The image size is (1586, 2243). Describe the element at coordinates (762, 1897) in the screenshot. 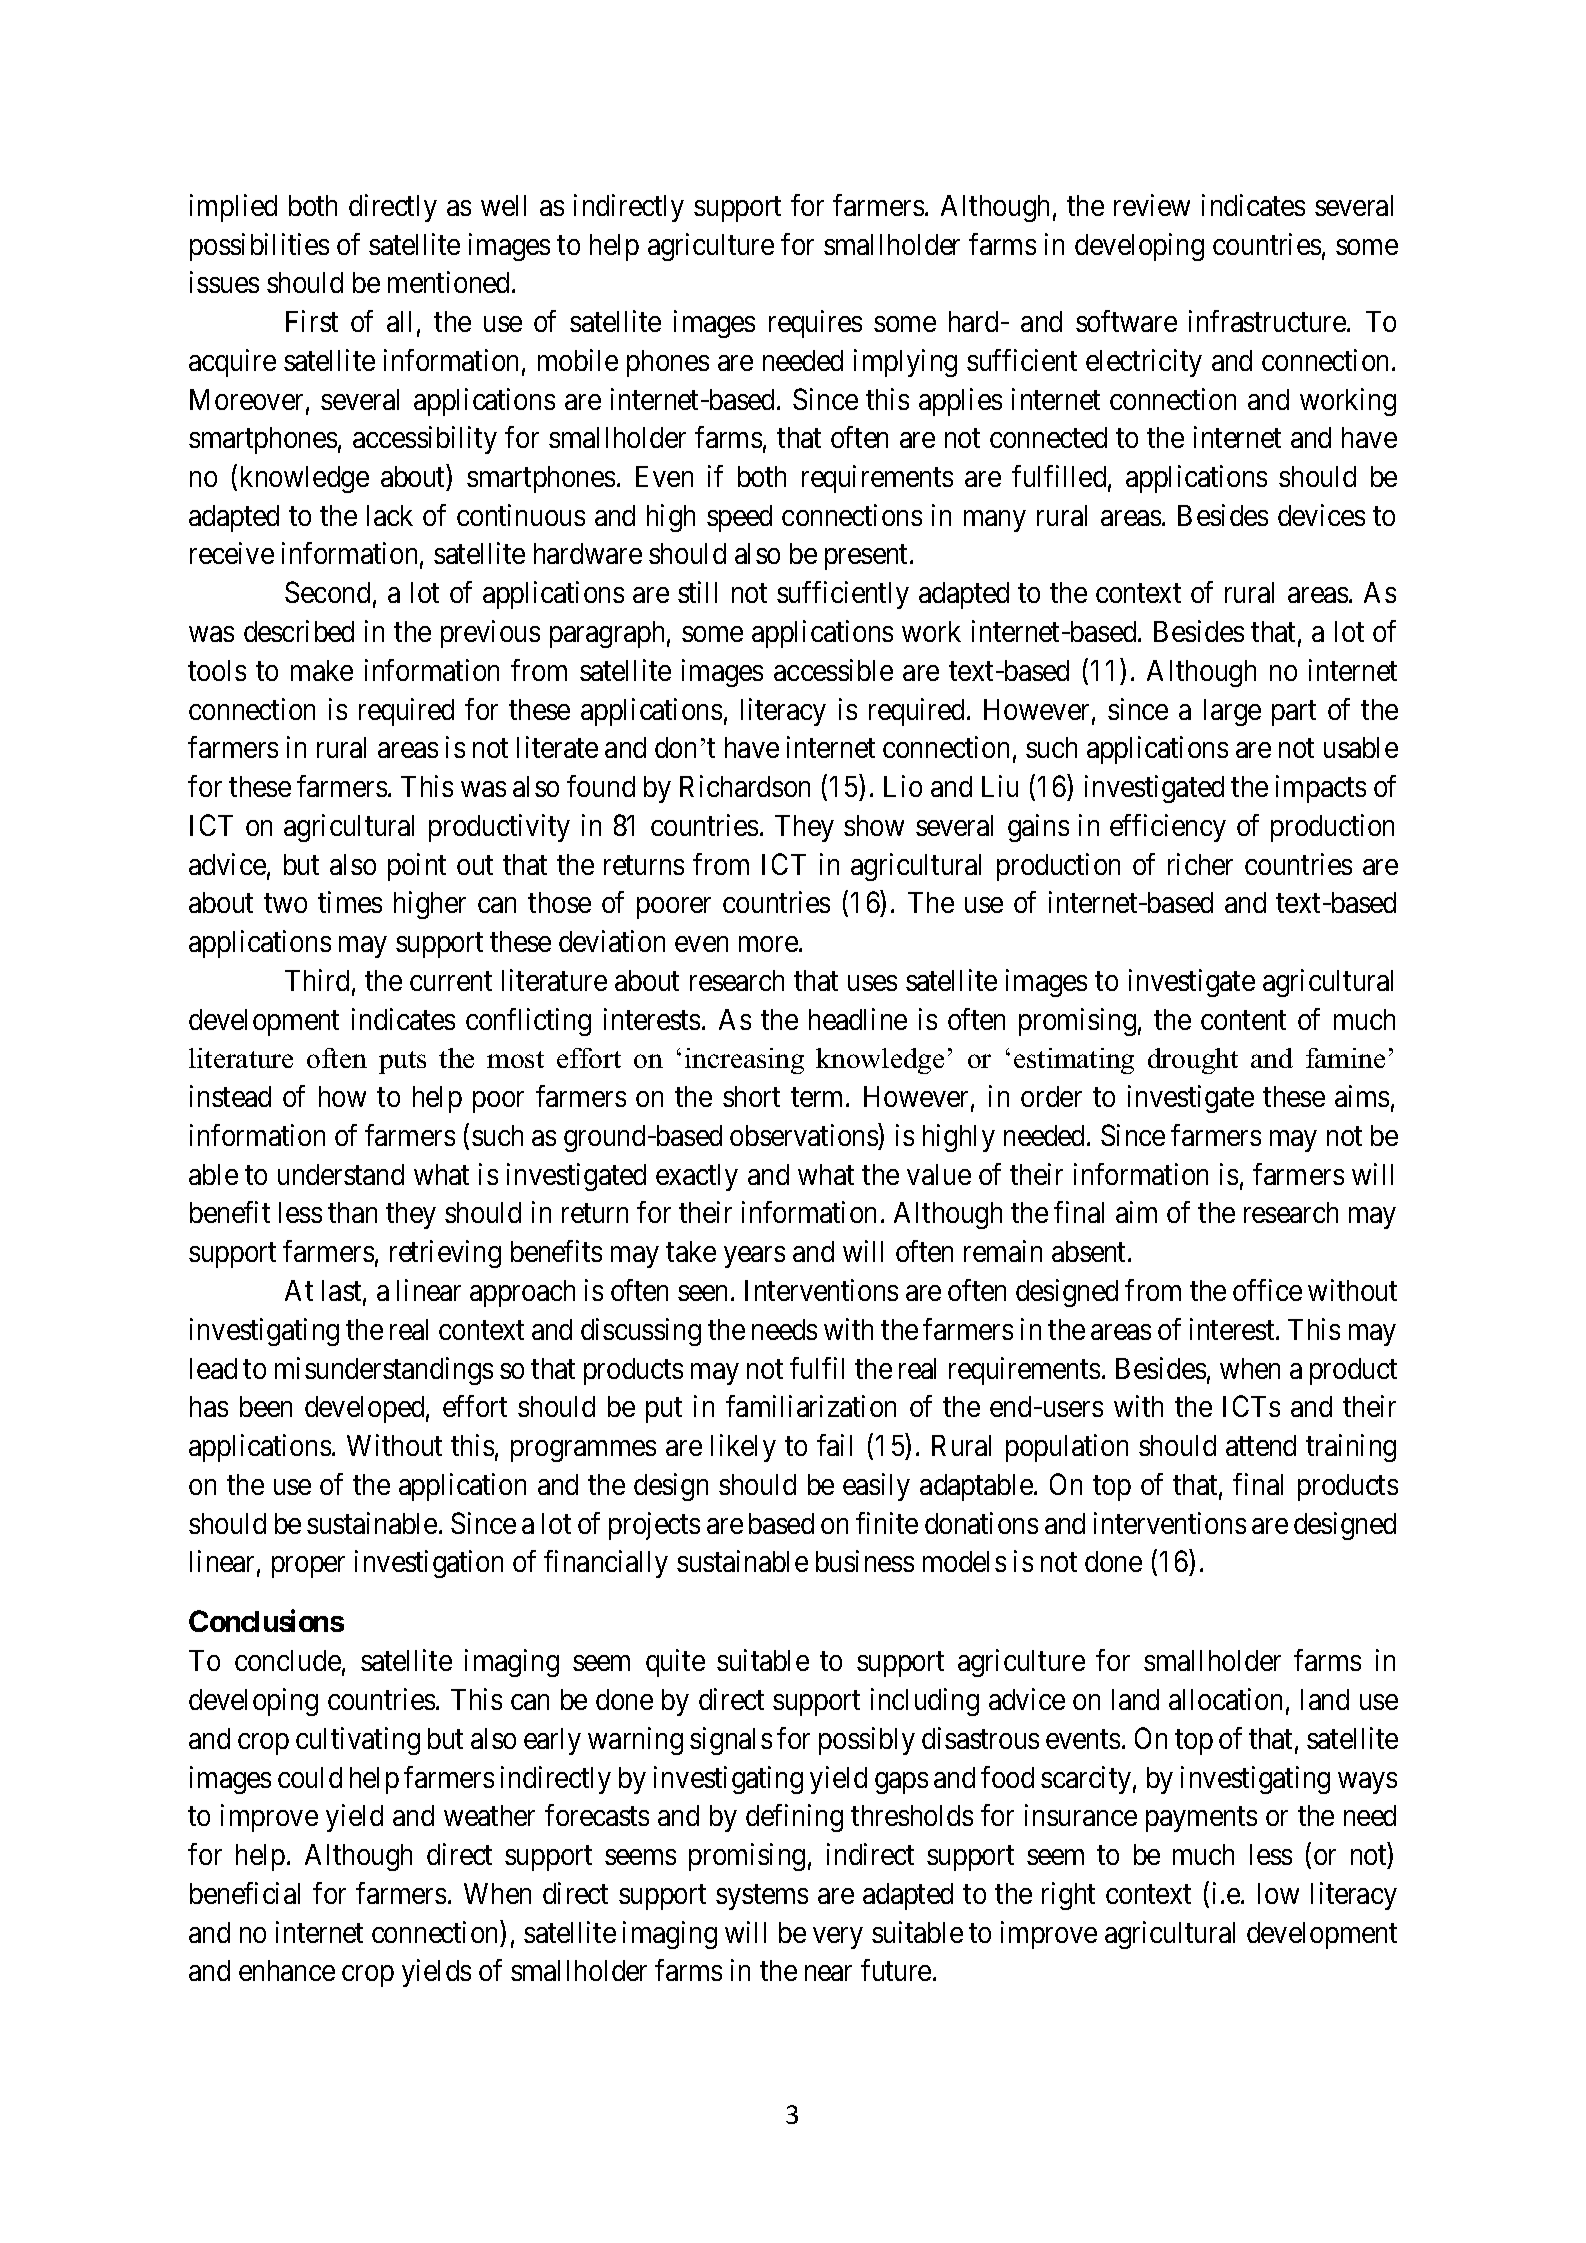

I see `systems` at that location.
